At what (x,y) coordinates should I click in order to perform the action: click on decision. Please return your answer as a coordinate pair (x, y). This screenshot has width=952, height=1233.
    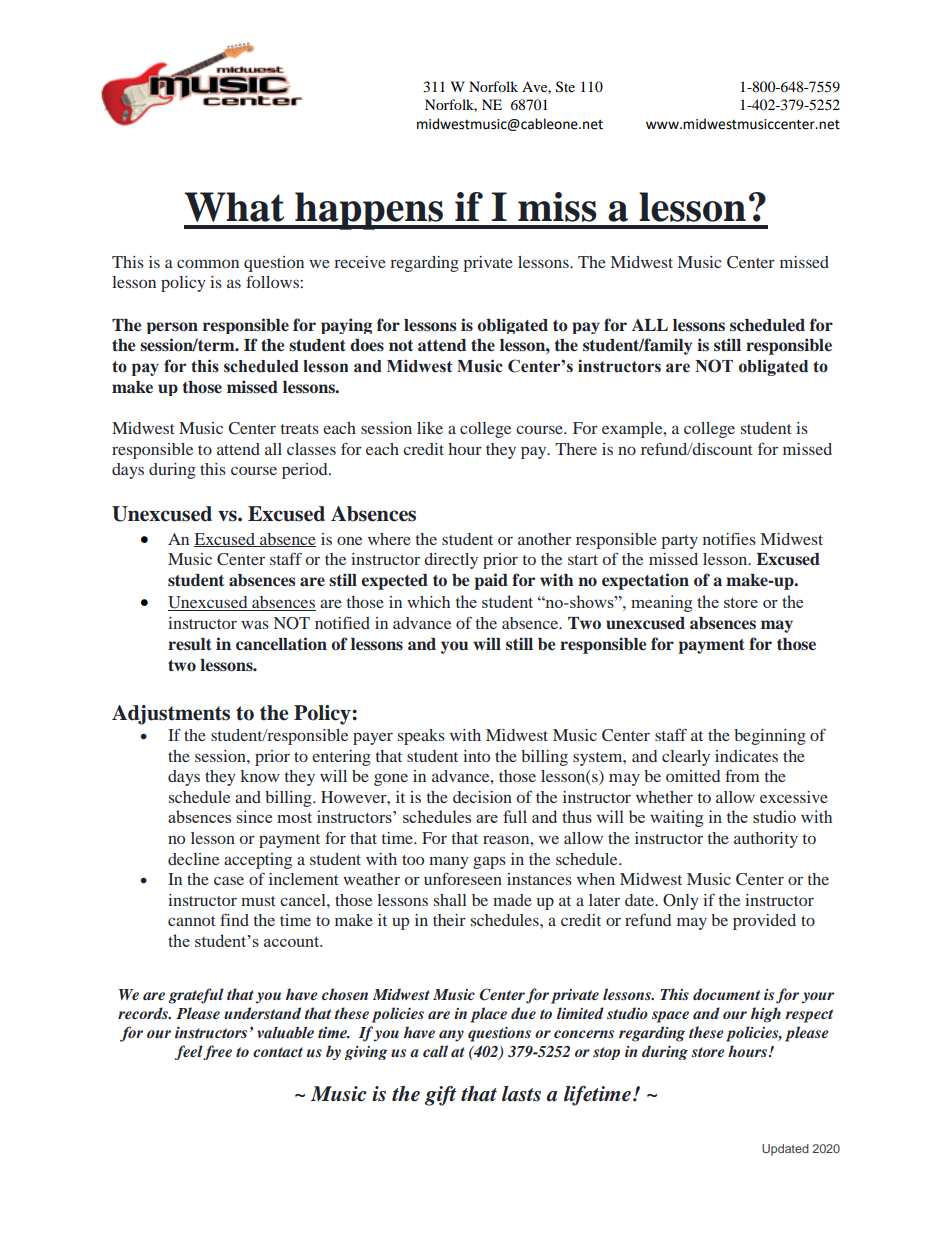
    Looking at the image, I should click on (482, 797).
